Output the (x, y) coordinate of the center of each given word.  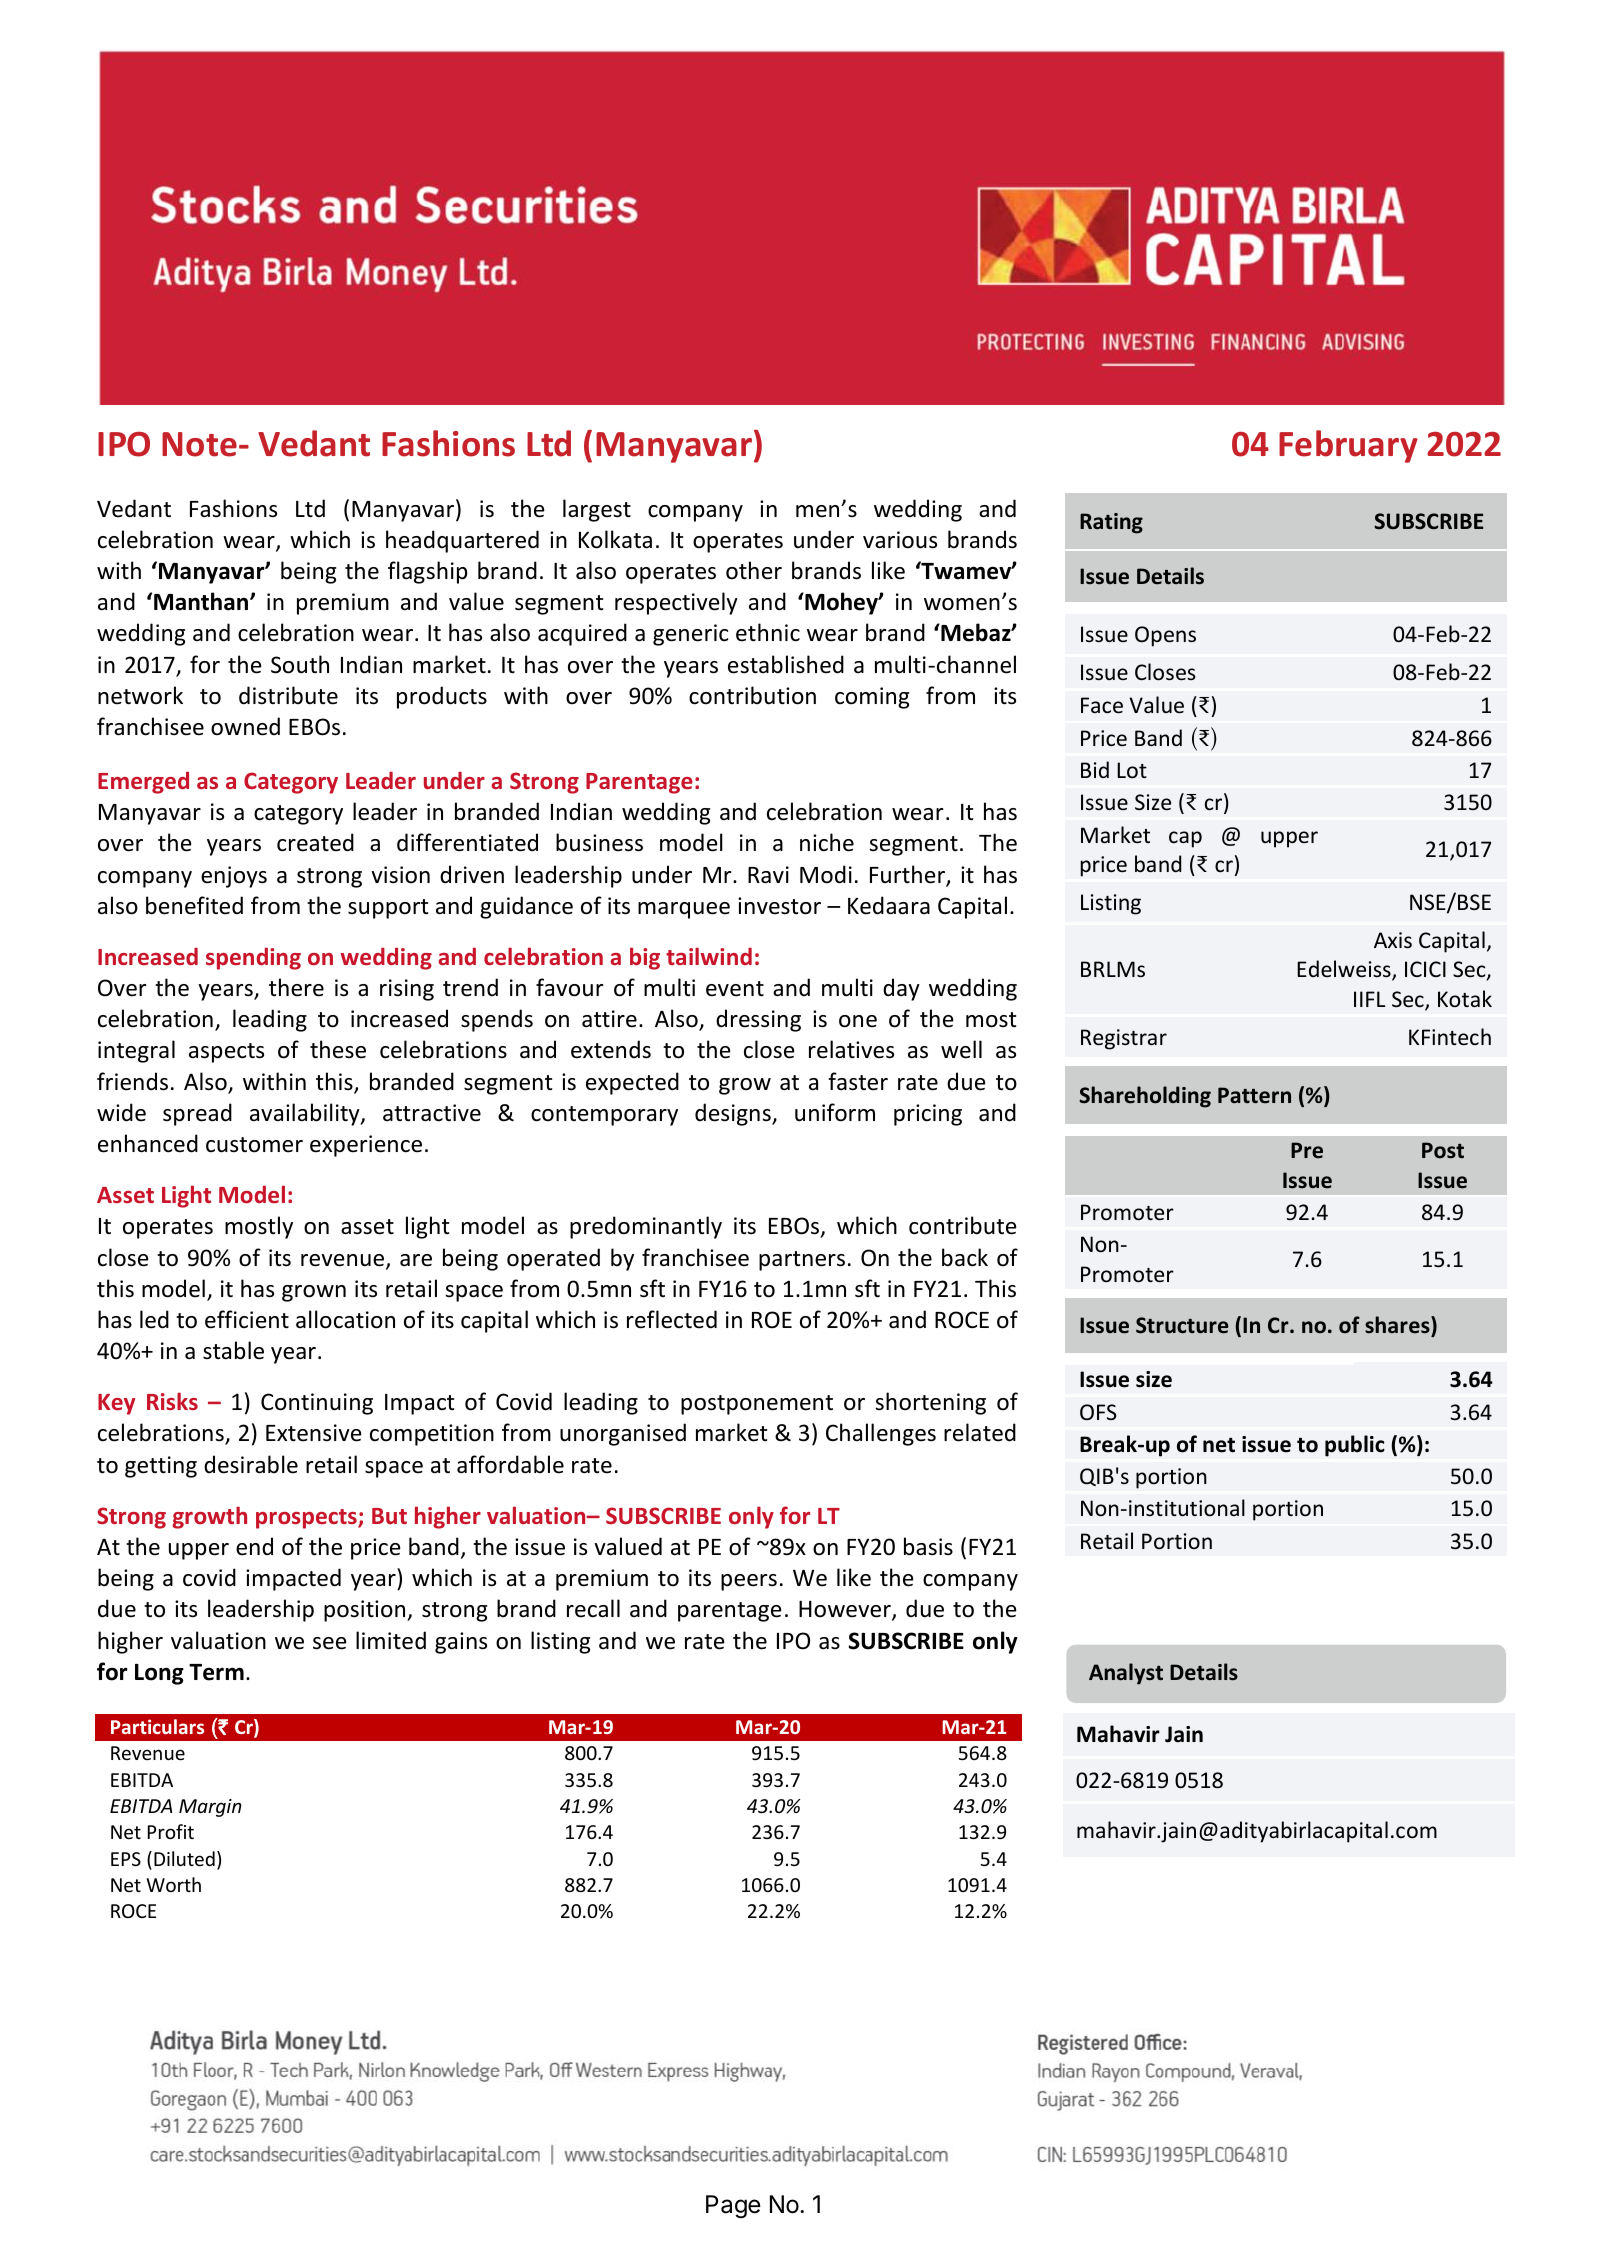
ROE (772, 1320)
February (1348, 446)
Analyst (1126, 1674)
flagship (427, 572)
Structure (1182, 1325)
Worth (173, 1884)
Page (733, 2206)
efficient (247, 1319)
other (754, 570)
